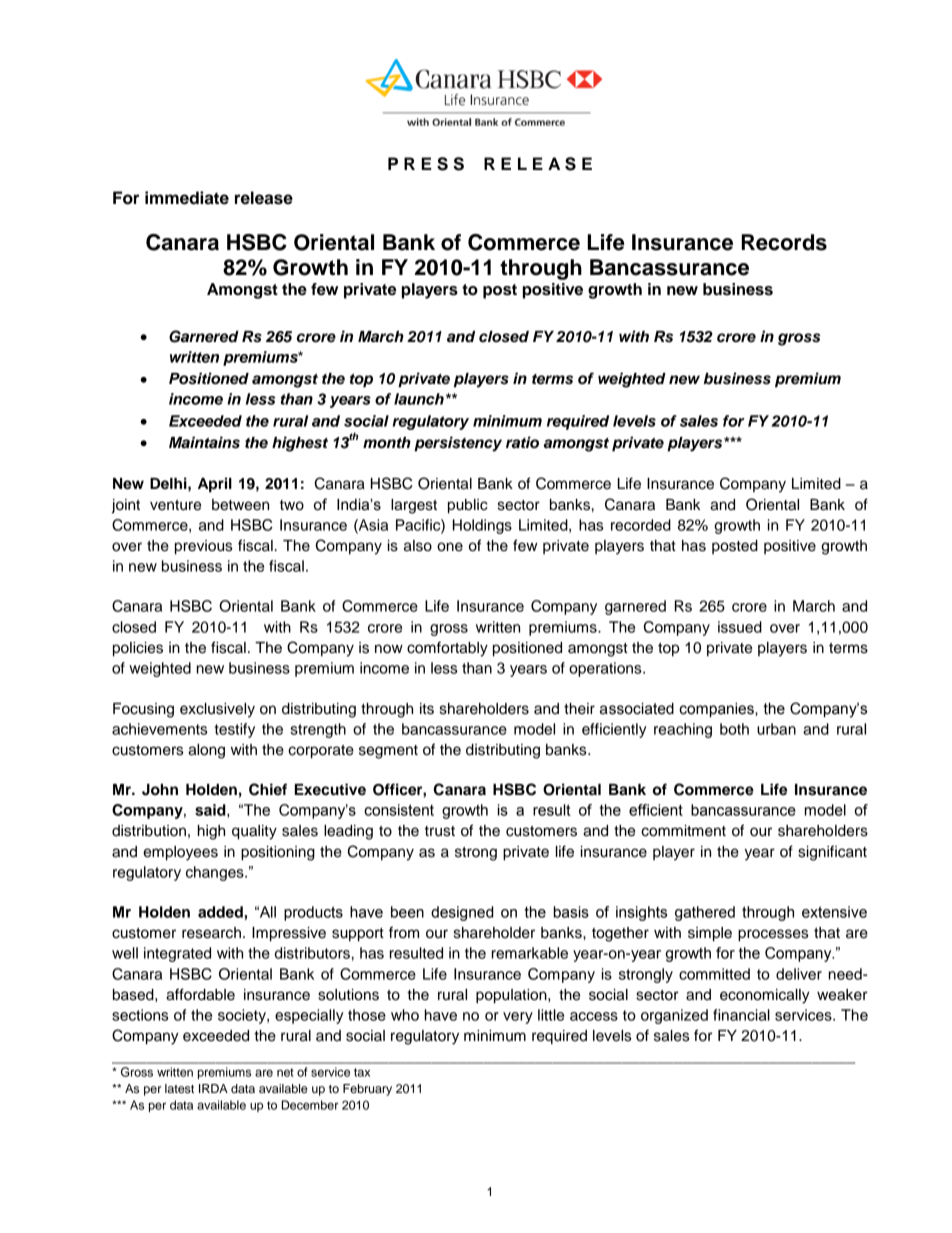 This page has height=1233, width=952. Describe the element at coordinates (518, 1018) in the page. I see `very` at that location.
